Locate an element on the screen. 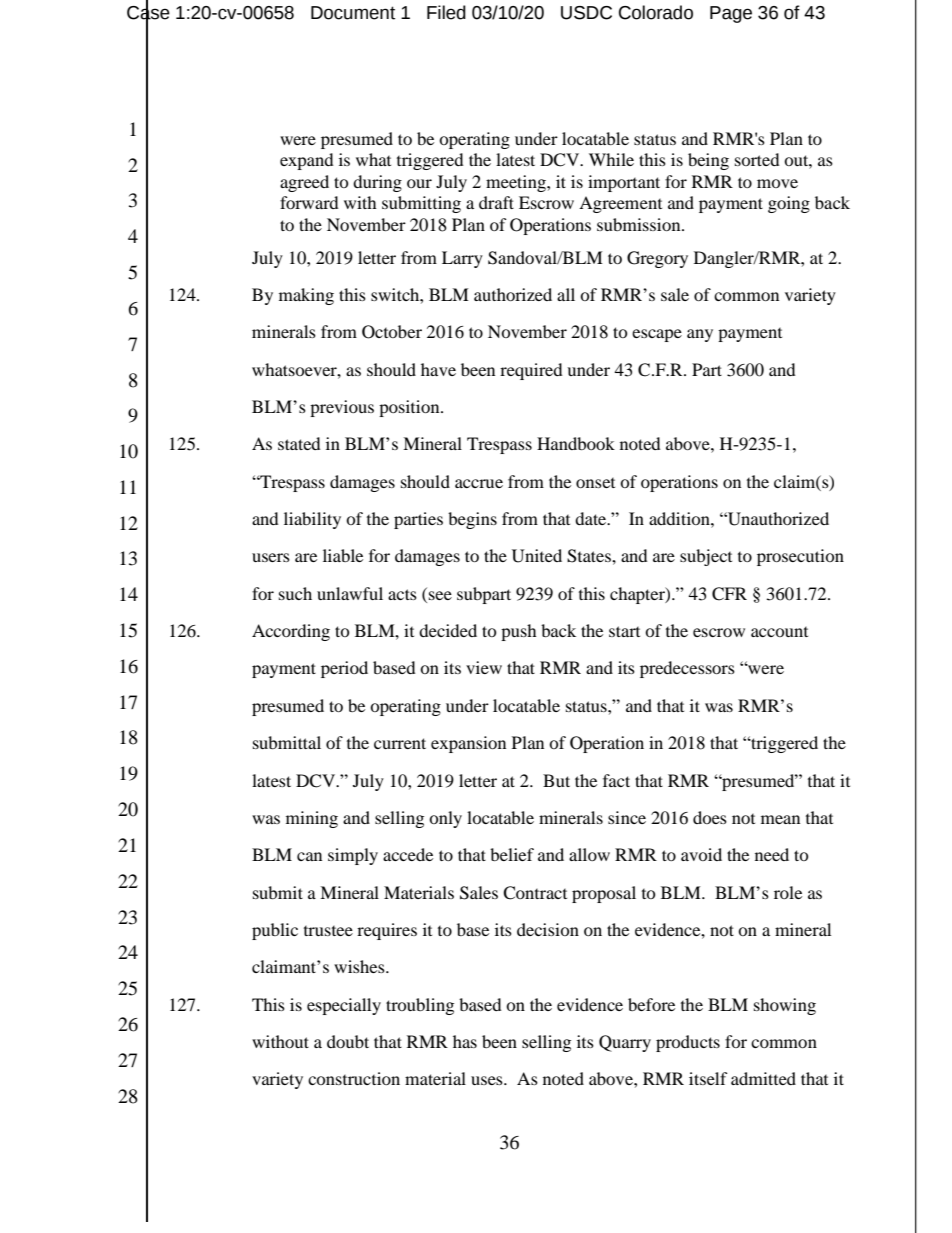 The width and height of the screenshot is (952, 1233). users is located at coordinates (271, 557).
